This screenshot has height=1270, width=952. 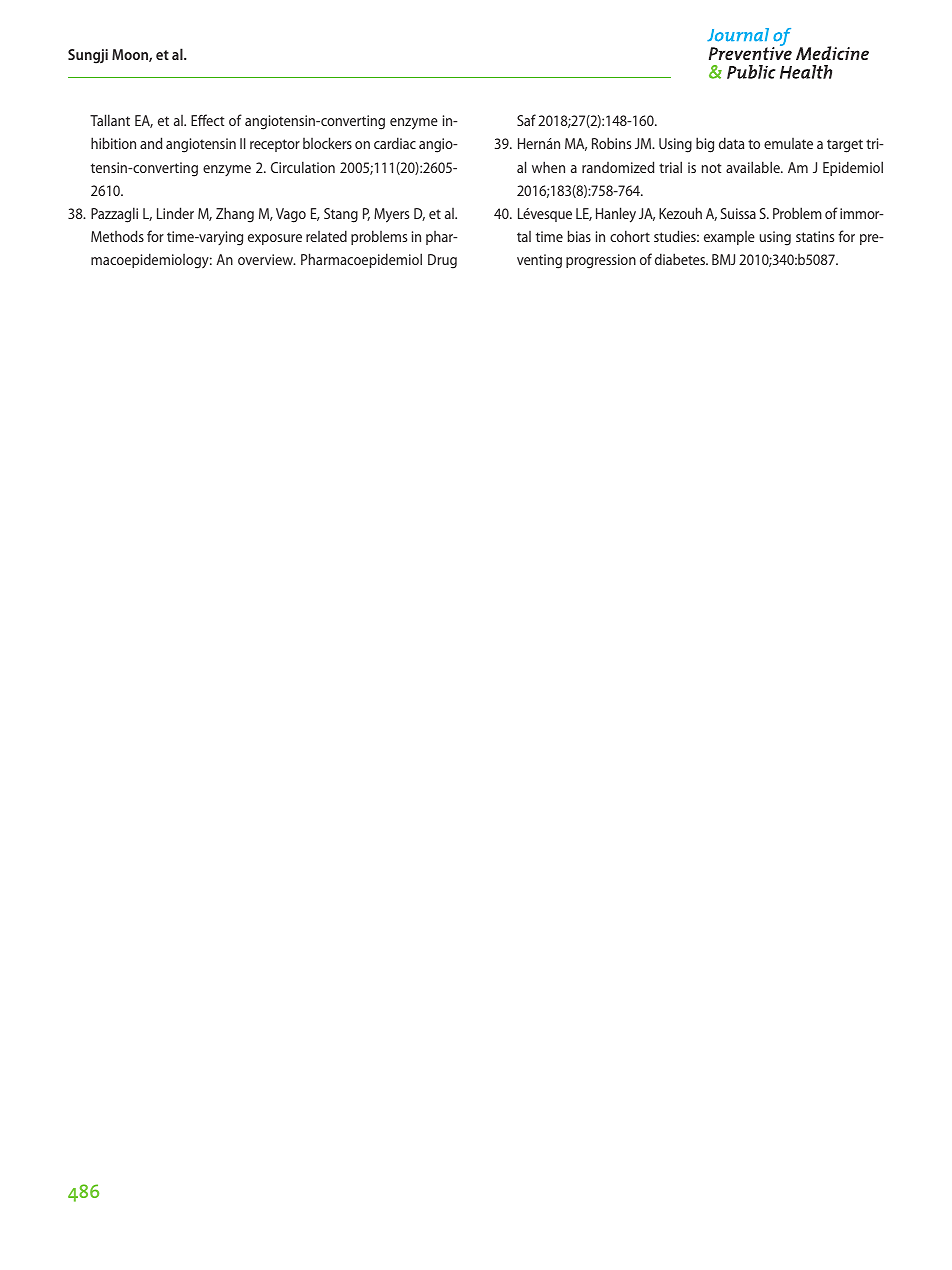 I want to click on randomized, so click(x=618, y=167).
